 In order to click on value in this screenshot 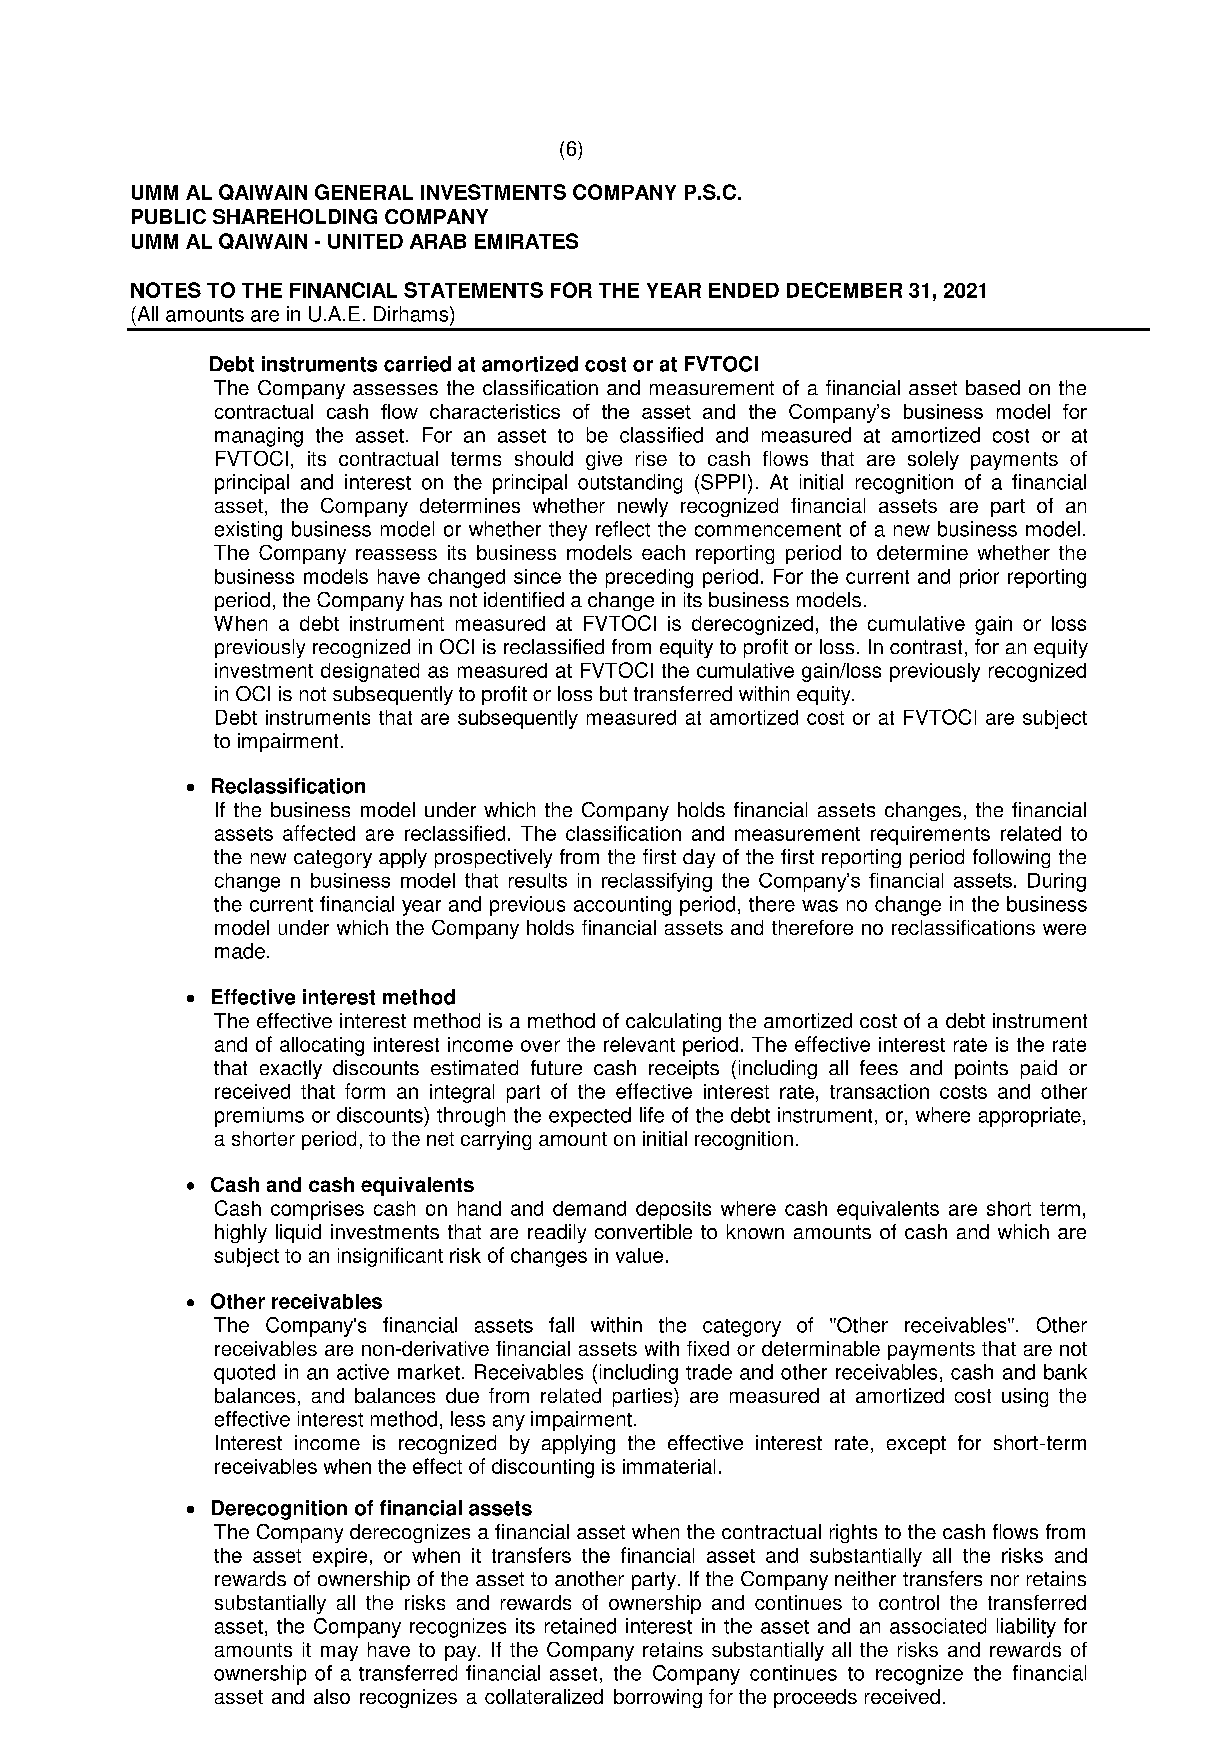, I will do `click(639, 1255)`.
